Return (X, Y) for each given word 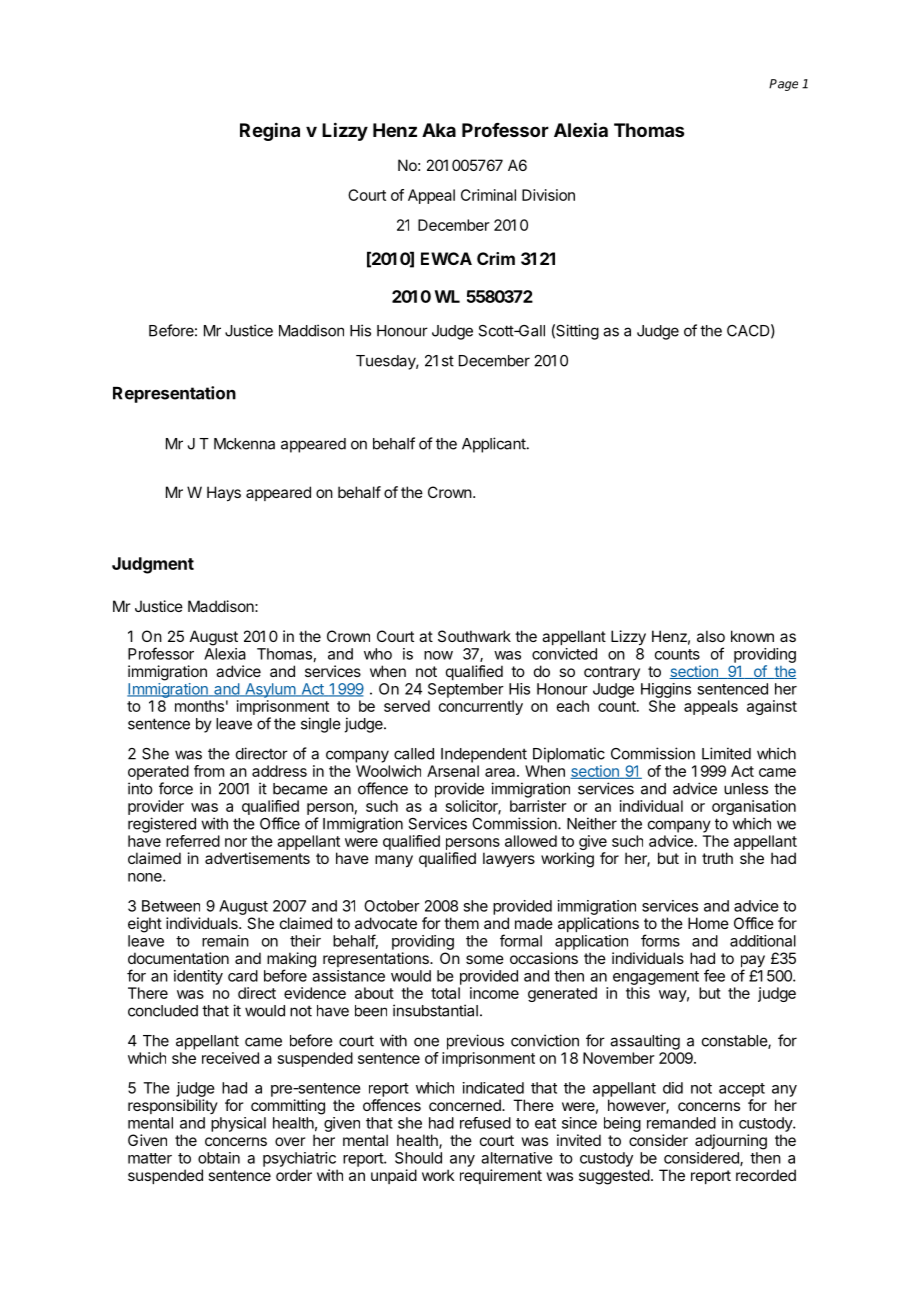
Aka (439, 130)
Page (783, 85)
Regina (270, 131)
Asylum (270, 690)
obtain (219, 1158)
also (711, 636)
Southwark (474, 636)
